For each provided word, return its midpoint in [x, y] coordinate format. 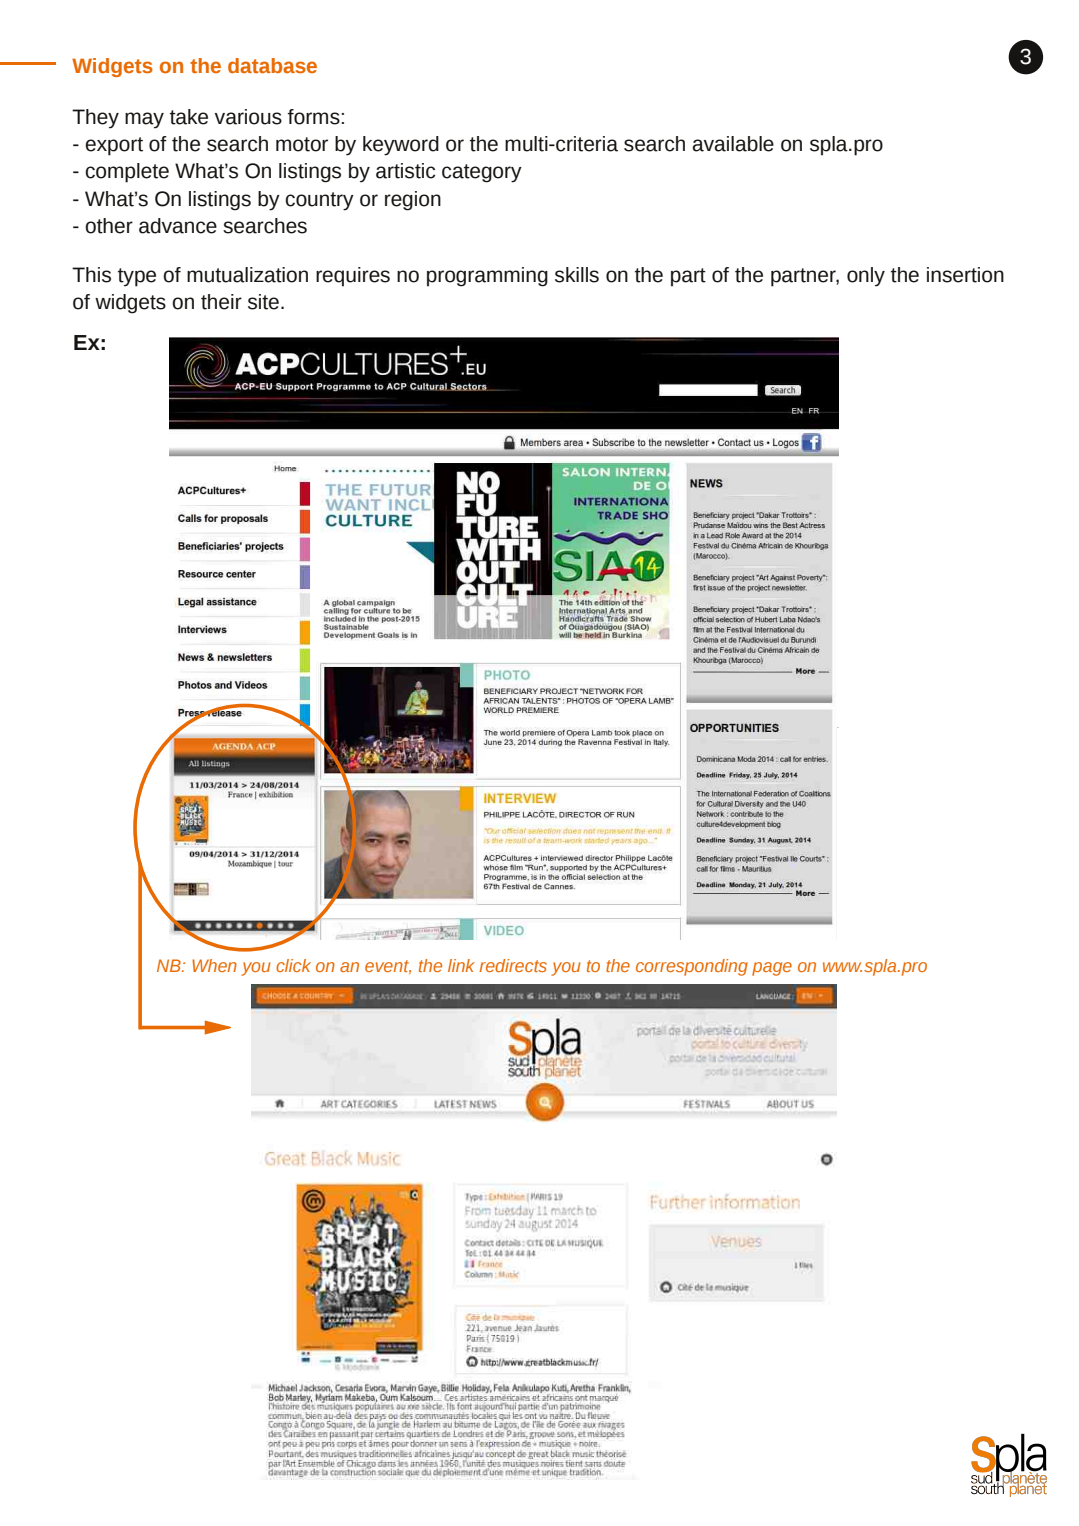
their [221, 302]
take [189, 117]
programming [487, 277]
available [733, 144]
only [866, 277]
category [482, 173]
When [214, 965]
